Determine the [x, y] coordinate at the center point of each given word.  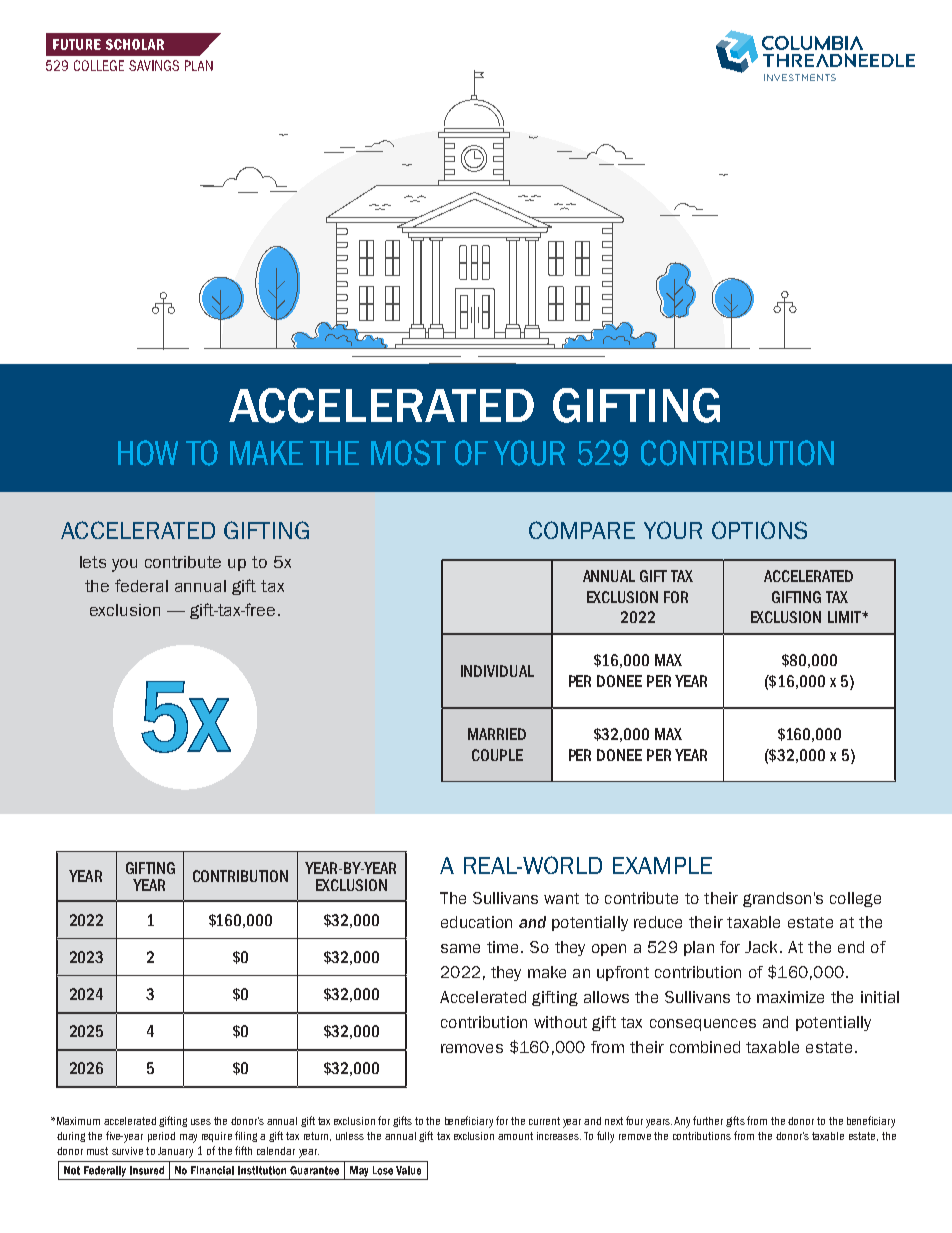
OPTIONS [759, 530]
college [855, 899]
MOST [408, 453]
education [476, 922]
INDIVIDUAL [497, 671]
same [460, 948]
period [161, 1137]
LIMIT [845, 617]
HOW [148, 453]
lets [93, 562]
